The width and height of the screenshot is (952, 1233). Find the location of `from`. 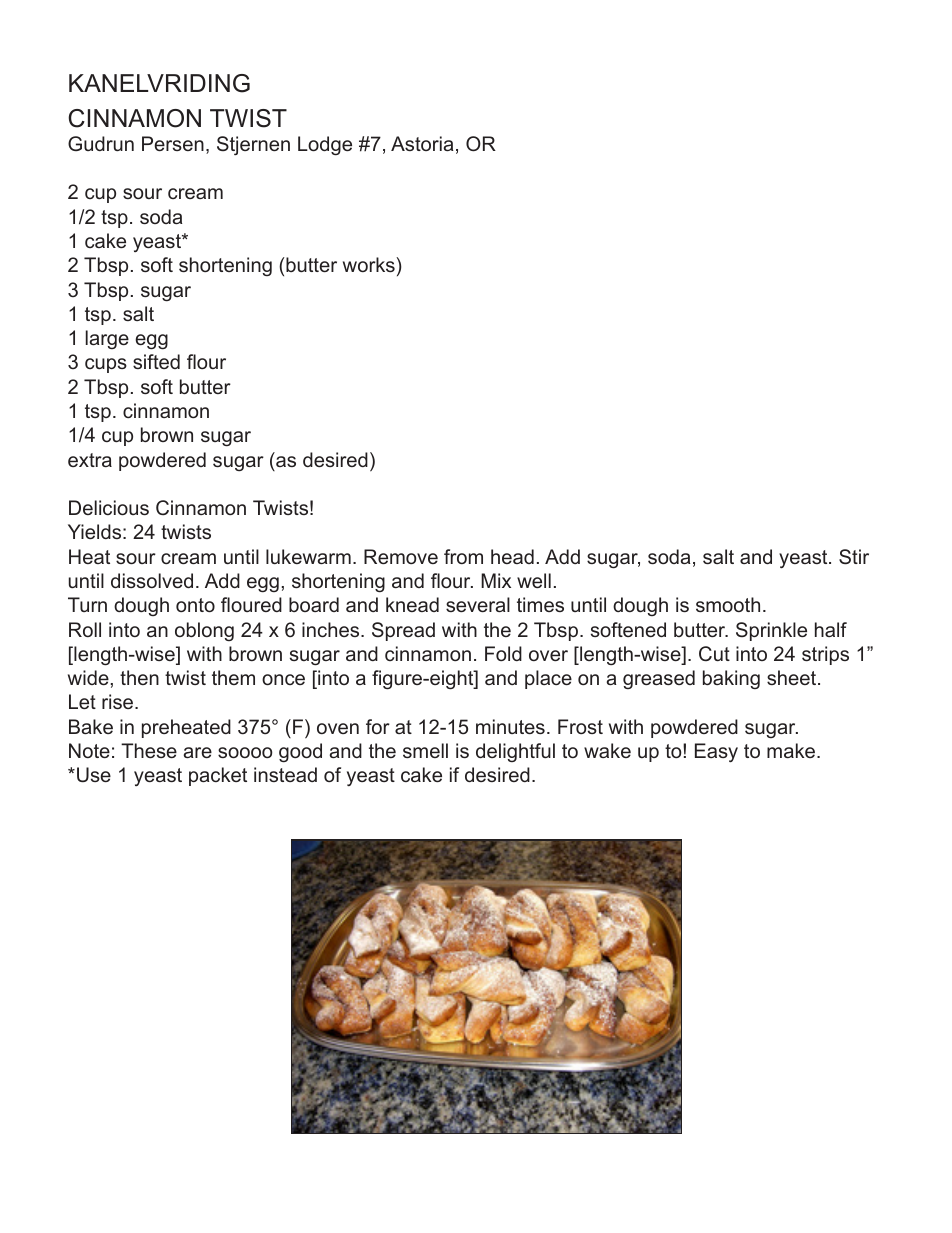

from is located at coordinates (463, 556).
